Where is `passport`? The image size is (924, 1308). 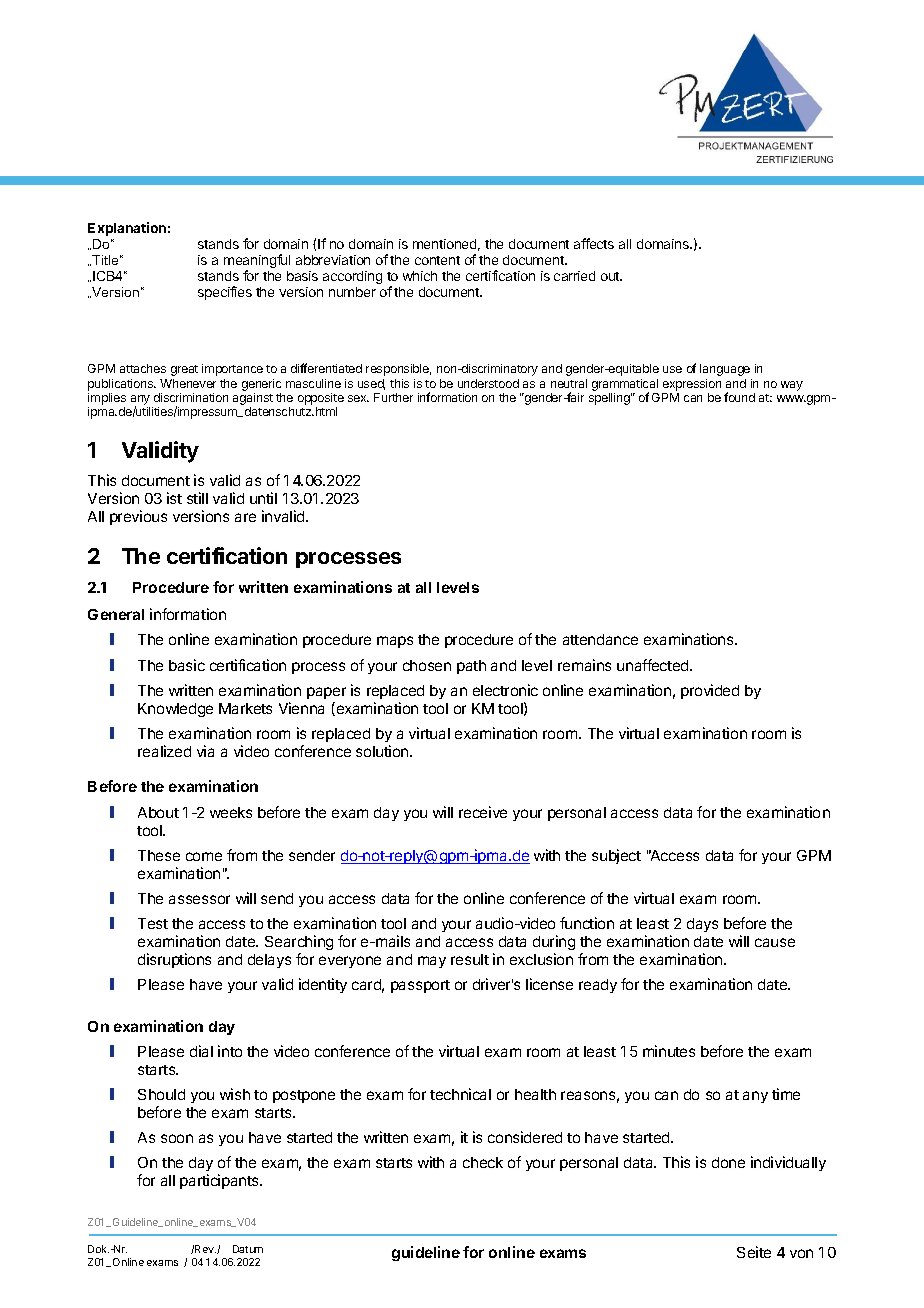 passport is located at coordinates (420, 986).
